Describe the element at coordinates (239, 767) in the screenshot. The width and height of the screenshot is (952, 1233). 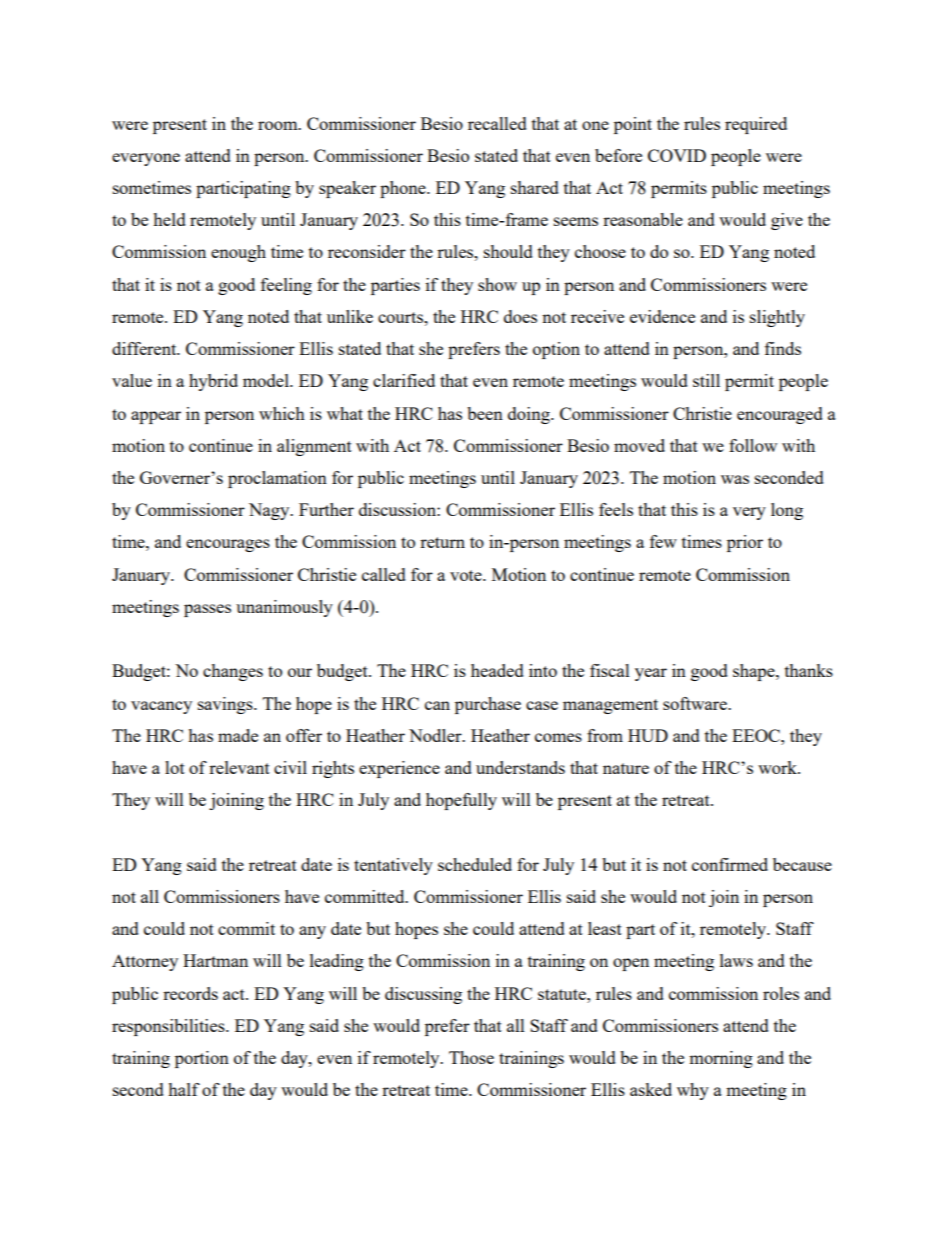
I see `relevant` at that location.
